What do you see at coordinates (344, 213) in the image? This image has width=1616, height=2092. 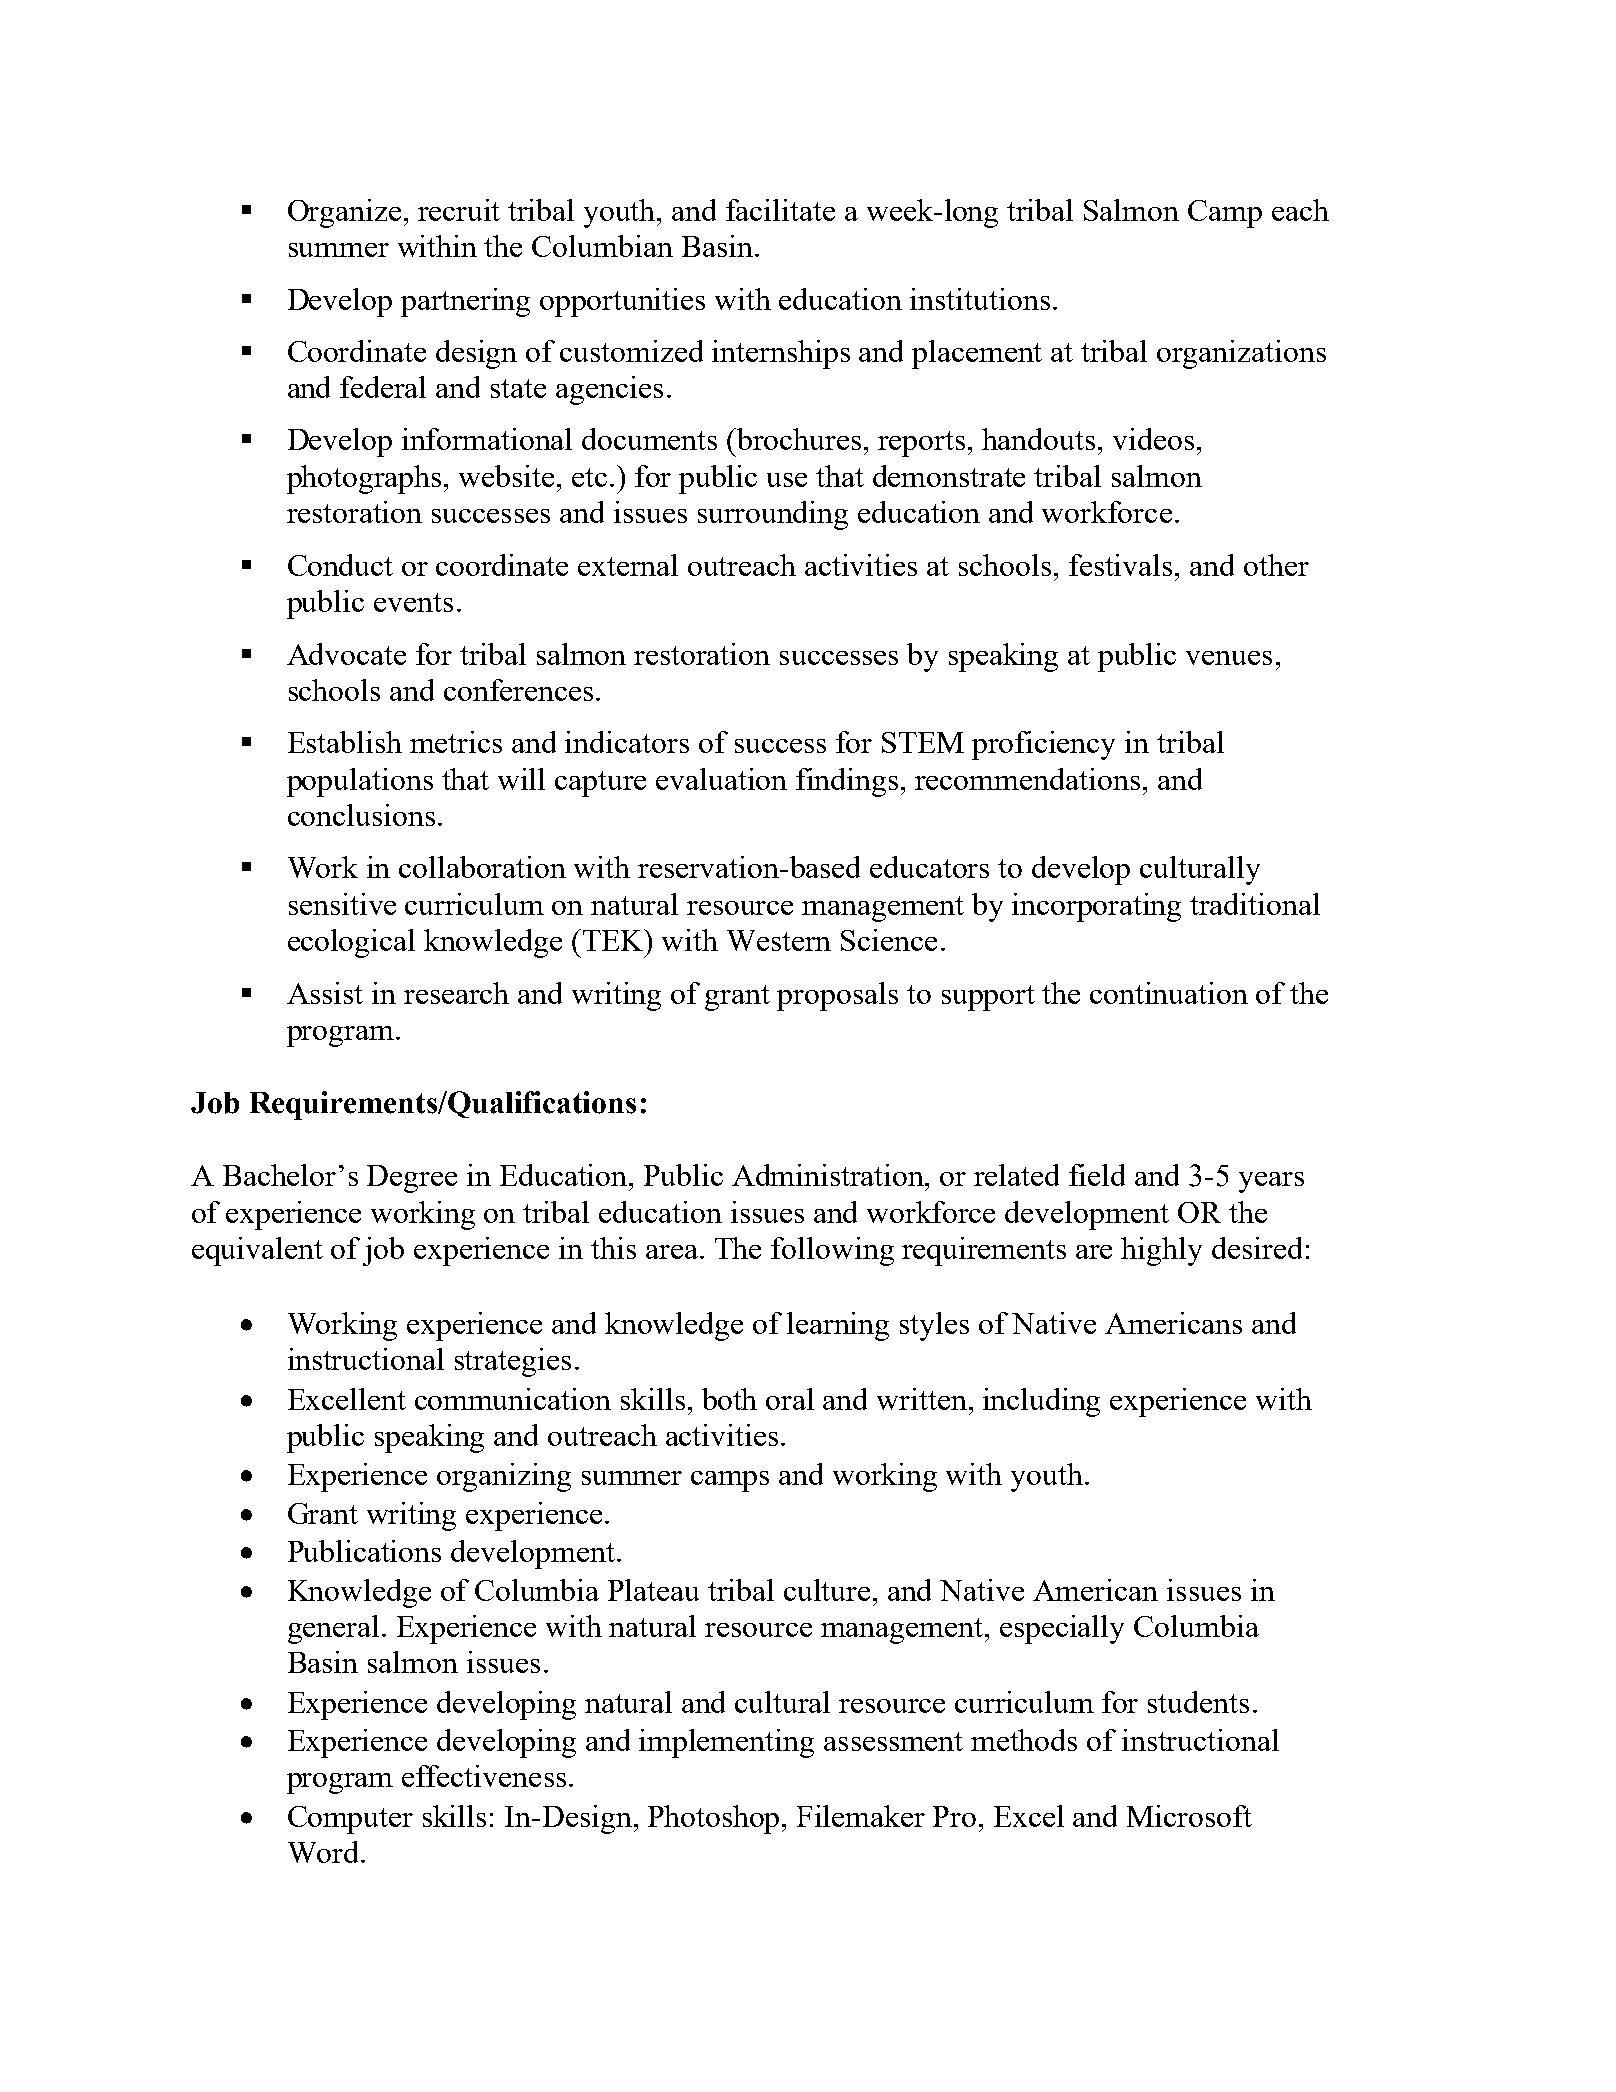 I see `Organize` at bounding box center [344, 213].
